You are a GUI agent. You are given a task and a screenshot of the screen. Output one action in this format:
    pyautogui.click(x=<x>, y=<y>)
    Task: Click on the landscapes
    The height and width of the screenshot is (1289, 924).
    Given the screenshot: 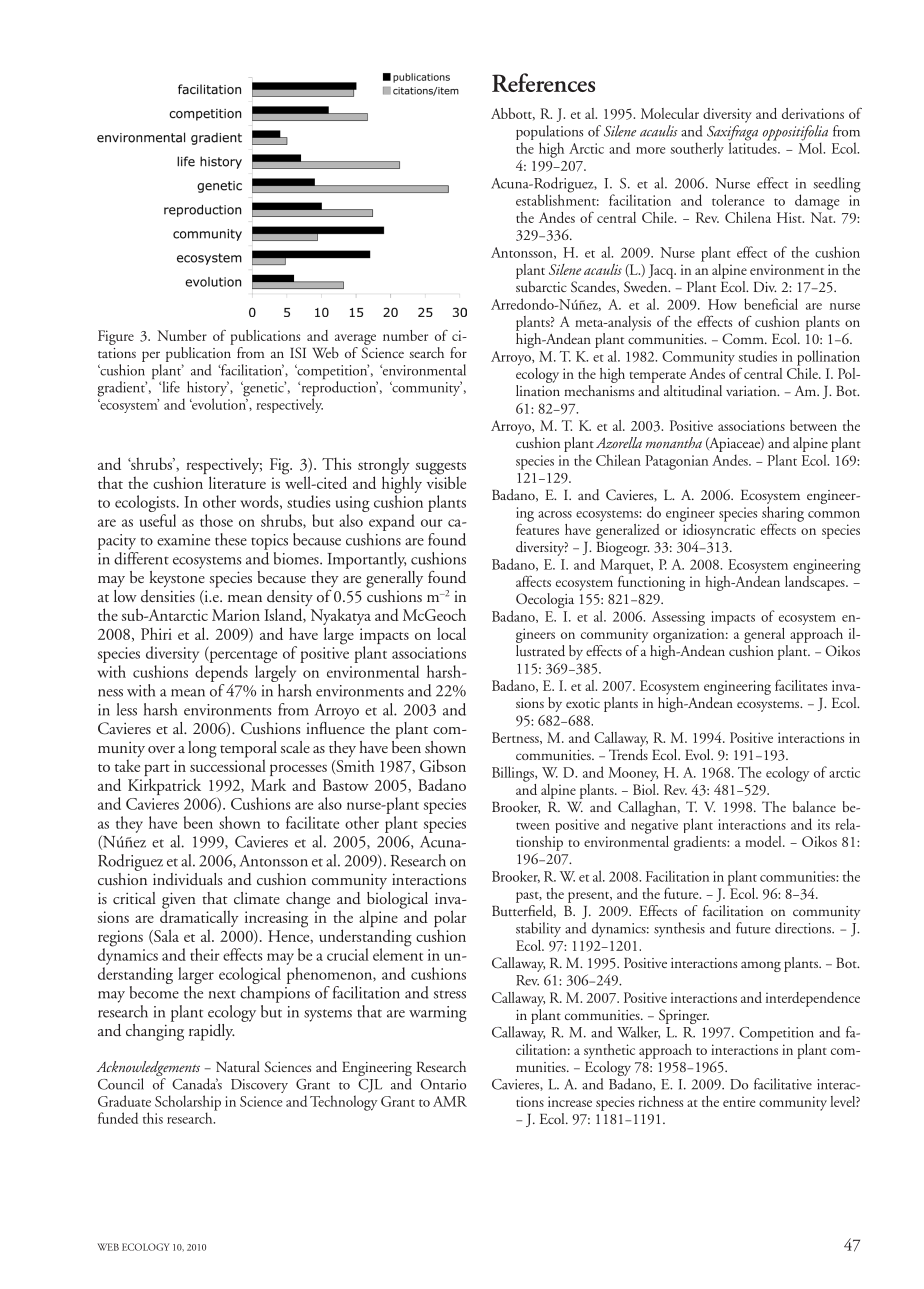 What is the action you would take?
    pyautogui.click(x=816, y=582)
